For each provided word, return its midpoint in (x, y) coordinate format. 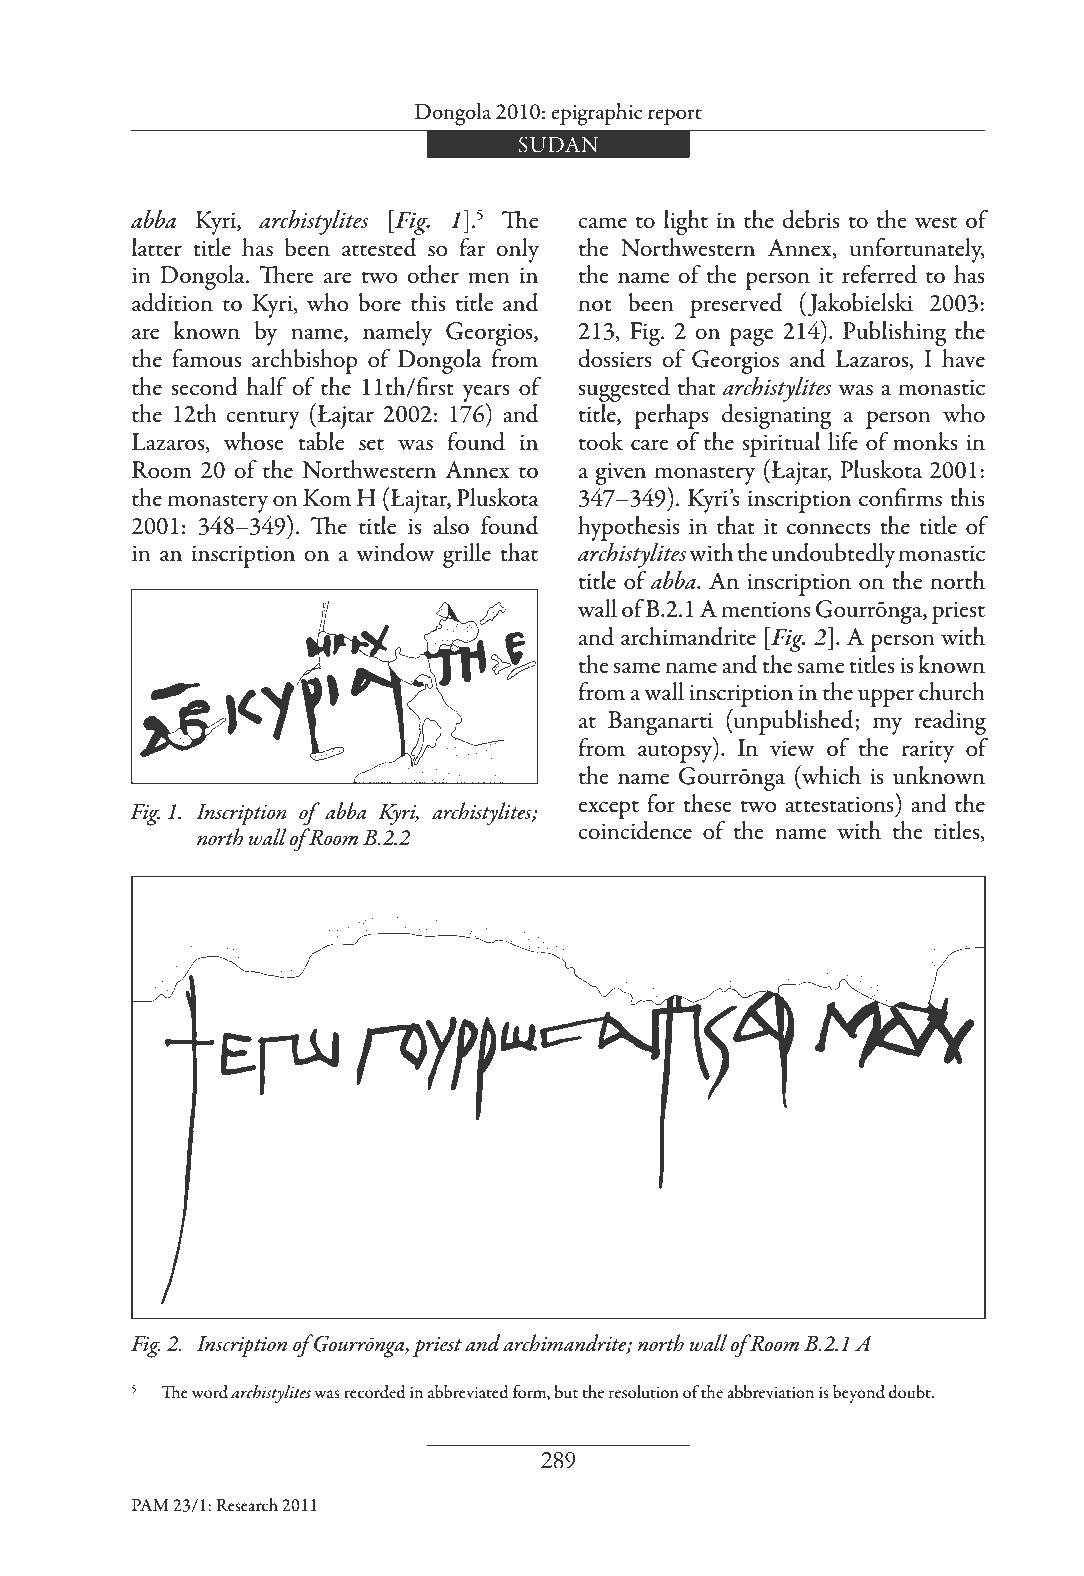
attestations (840, 803)
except (608, 809)
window (395, 552)
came (602, 223)
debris (811, 219)
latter (156, 247)
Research (247, 1505)
